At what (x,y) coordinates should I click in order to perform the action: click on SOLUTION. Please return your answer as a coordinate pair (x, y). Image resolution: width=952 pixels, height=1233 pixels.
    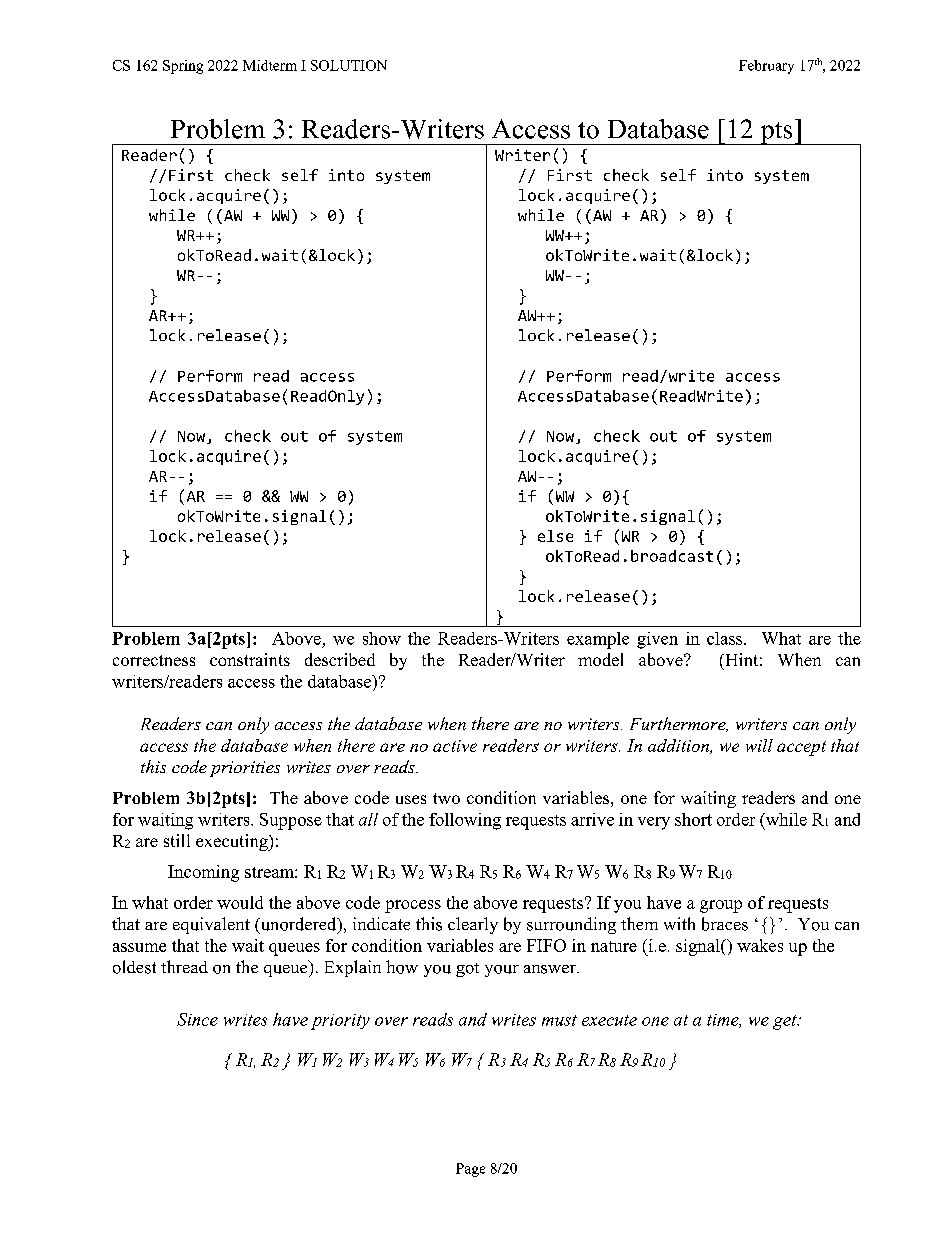
    Looking at the image, I should click on (349, 65).
